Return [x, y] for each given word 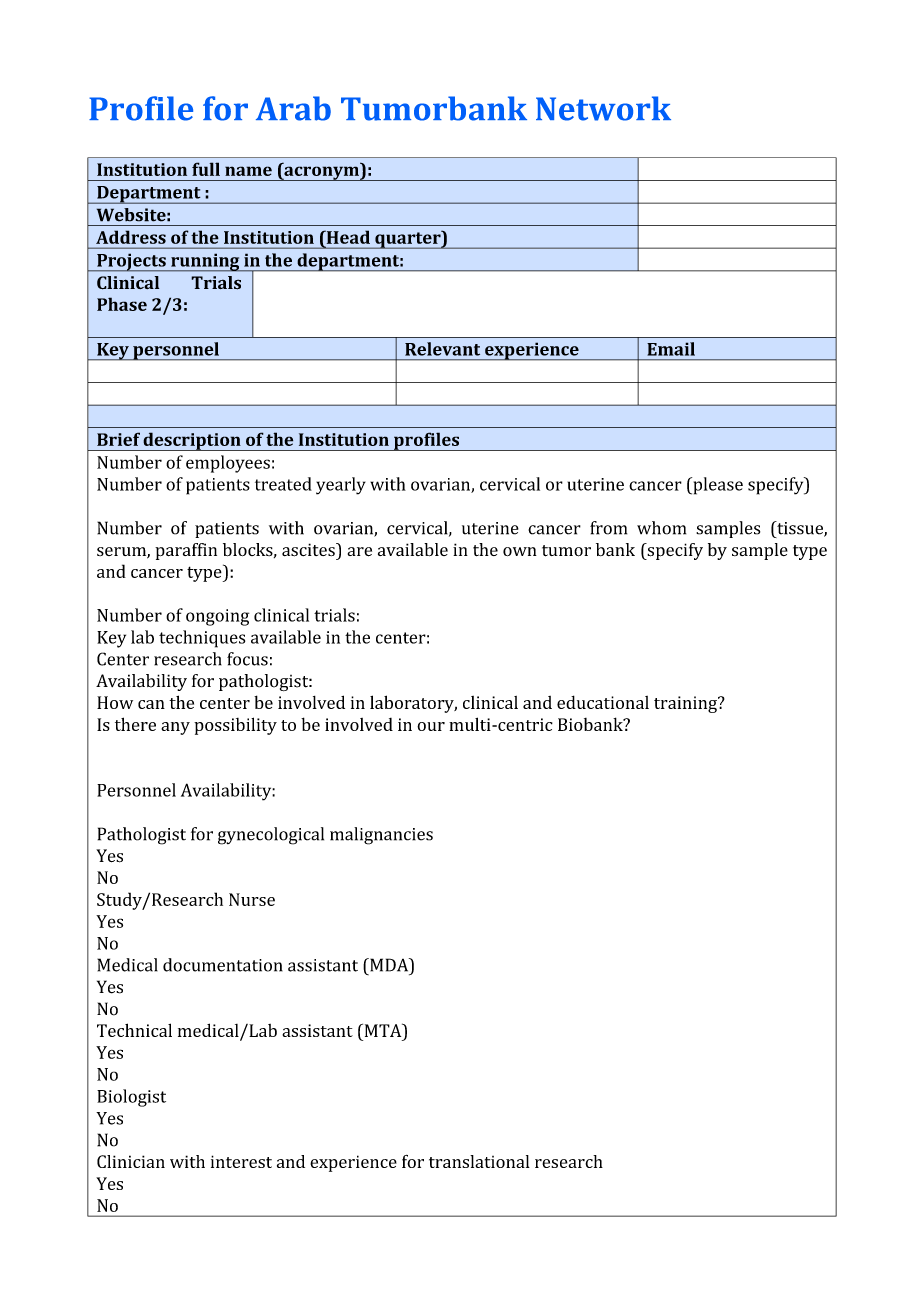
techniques [202, 639]
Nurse [252, 899]
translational [479, 1161]
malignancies [381, 836]
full [206, 169]
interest [241, 1161]
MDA [389, 965]
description [192, 441]
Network [603, 108]
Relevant [442, 349]
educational [603, 702]
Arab [293, 108]
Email [671, 349]
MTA [383, 1030]
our [431, 726]
